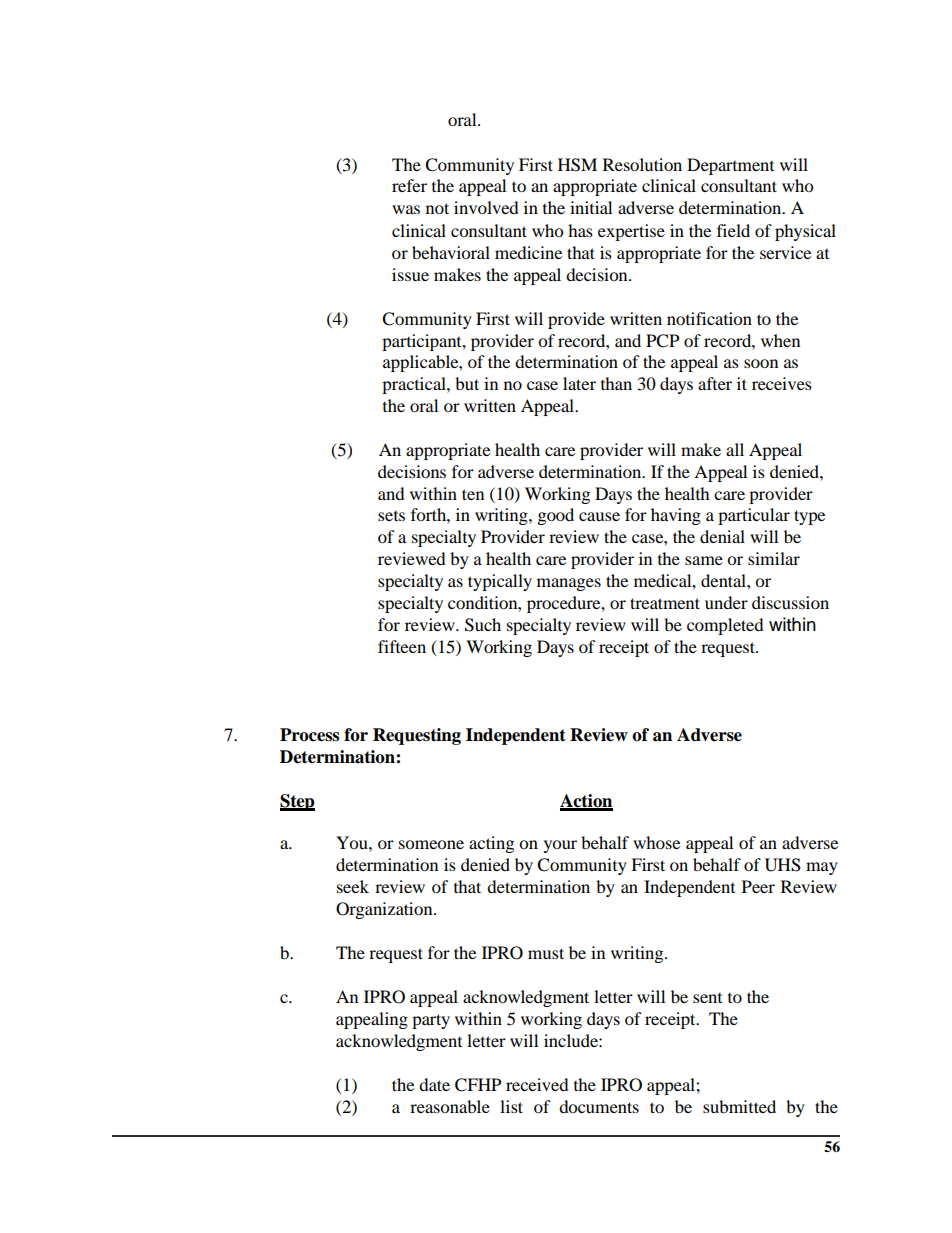 This document has height=1233, width=952. I want to click on initial, so click(591, 207).
